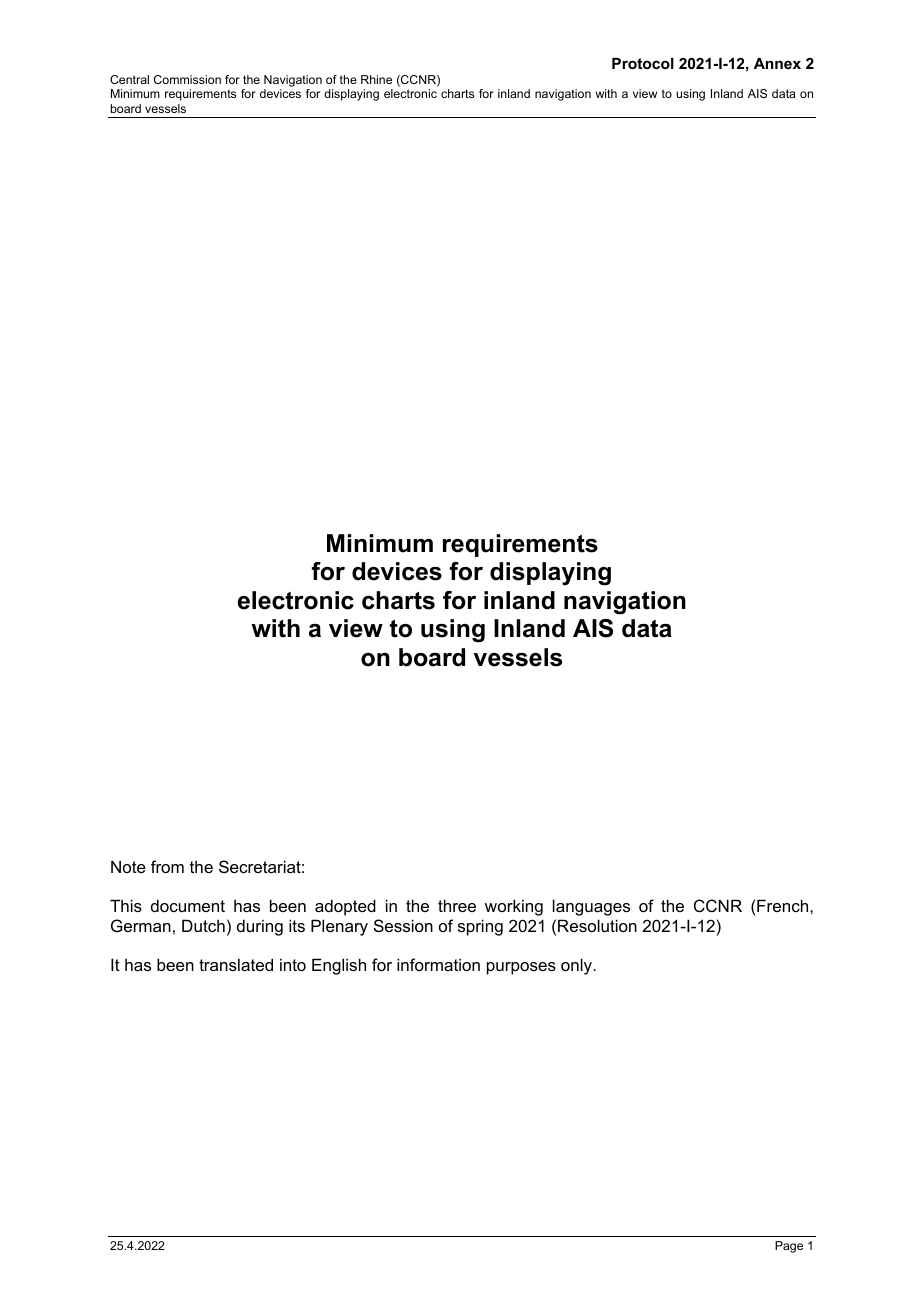 This screenshot has height=1308, width=924. I want to click on translated, so click(236, 964).
